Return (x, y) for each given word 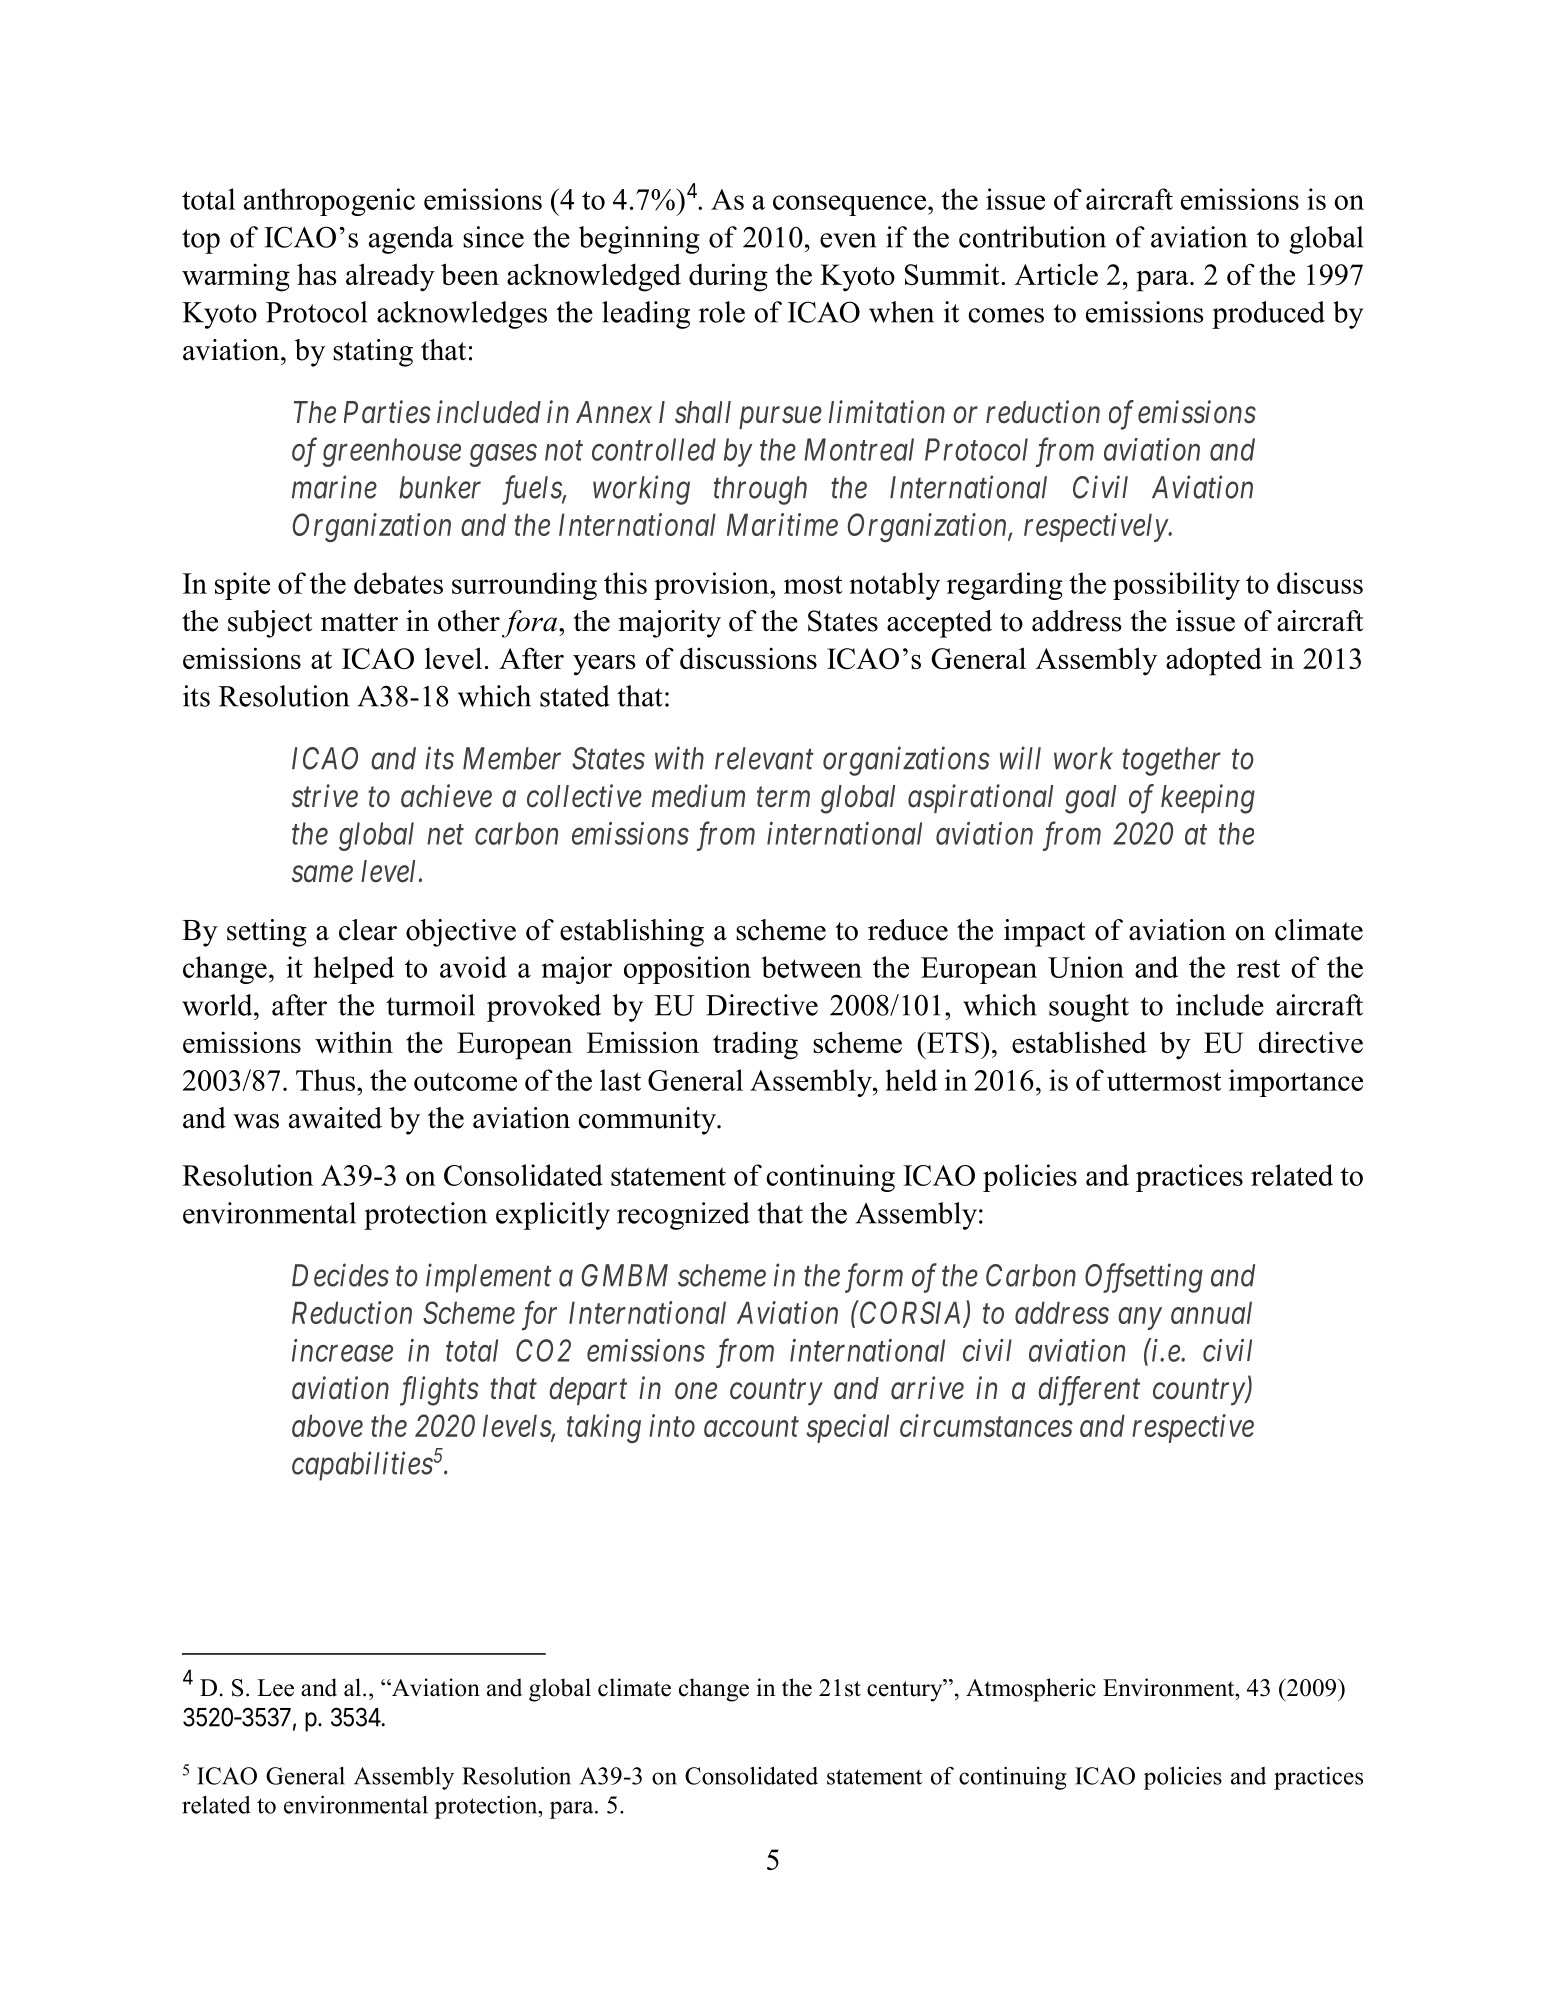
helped (353, 970)
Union (1086, 967)
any (1140, 1319)
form (874, 1278)
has (316, 274)
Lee (275, 1688)
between (811, 967)
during (728, 277)
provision (712, 586)
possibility (1176, 586)
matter (359, 622)
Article (1056, 274)
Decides (340, 1275)
